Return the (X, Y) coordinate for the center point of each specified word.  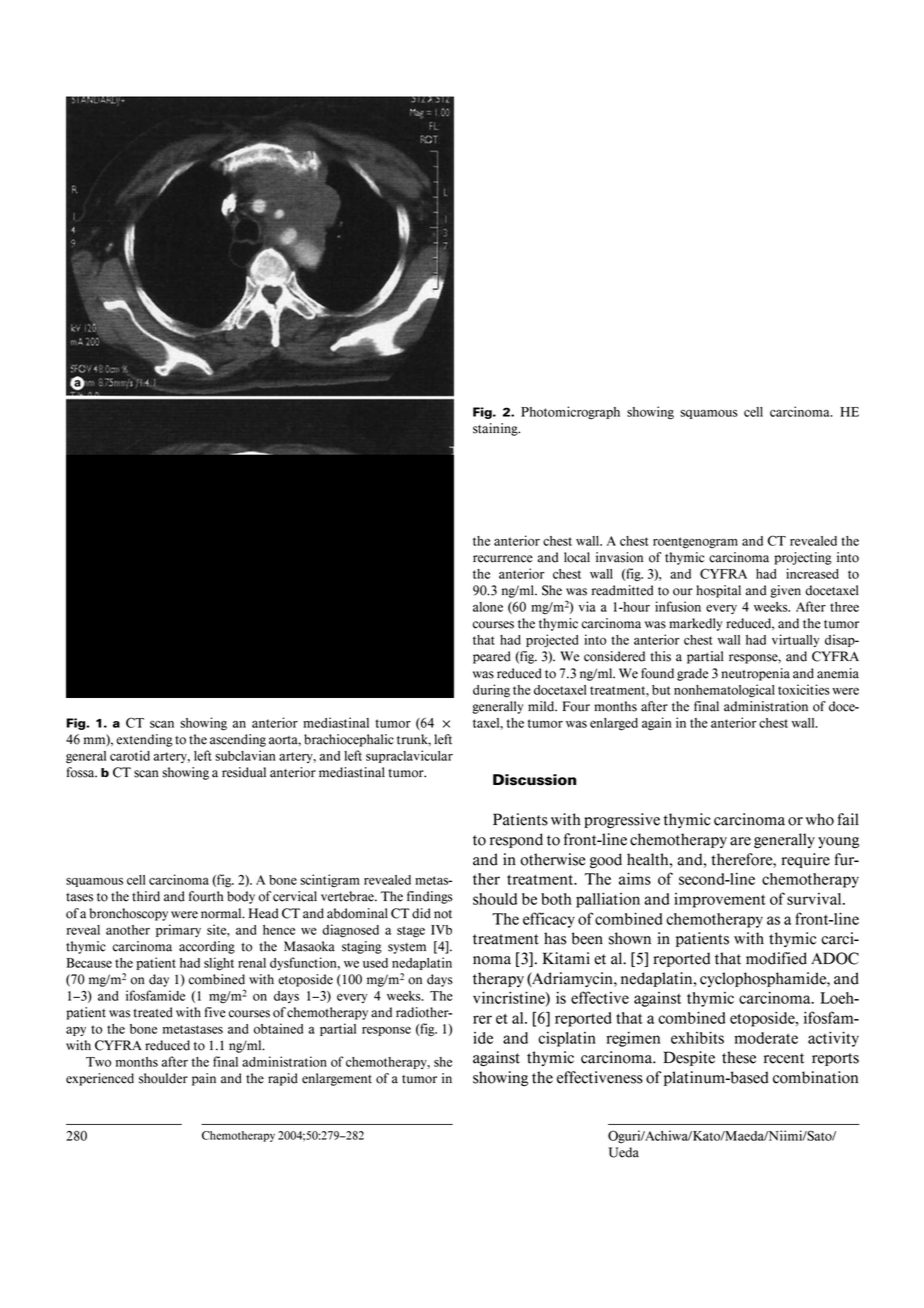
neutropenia (755, 674)
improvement (720, 900)
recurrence (503, 559)
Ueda (624, 1152)
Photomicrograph (570, 413)
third (146, 896)
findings (430, 897)
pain (204, 1079)
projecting (803, 558)
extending (144, 740)
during (491, 691)
